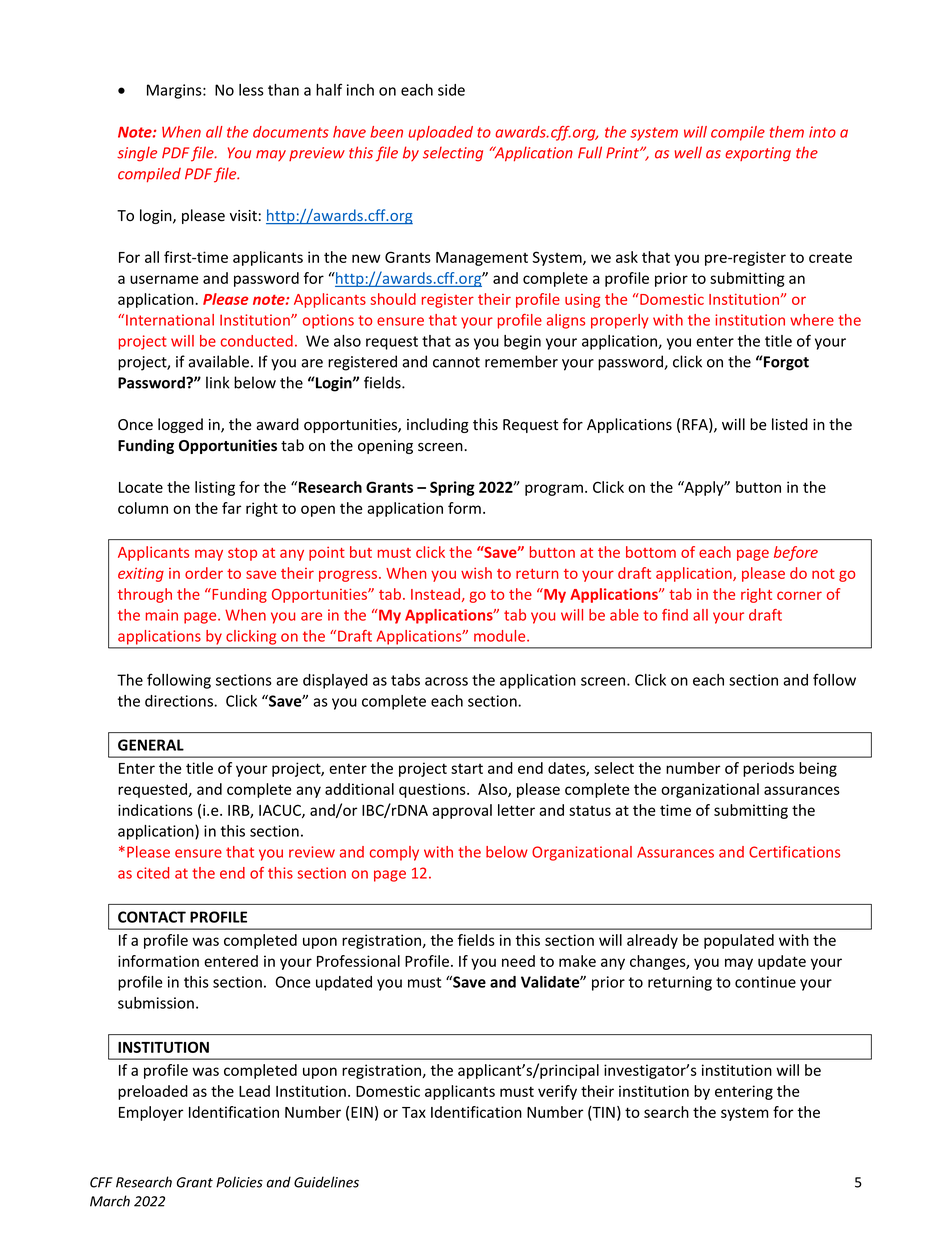  Describe the element at coordinates (501, 636) in the image. I see `module` at that location.
